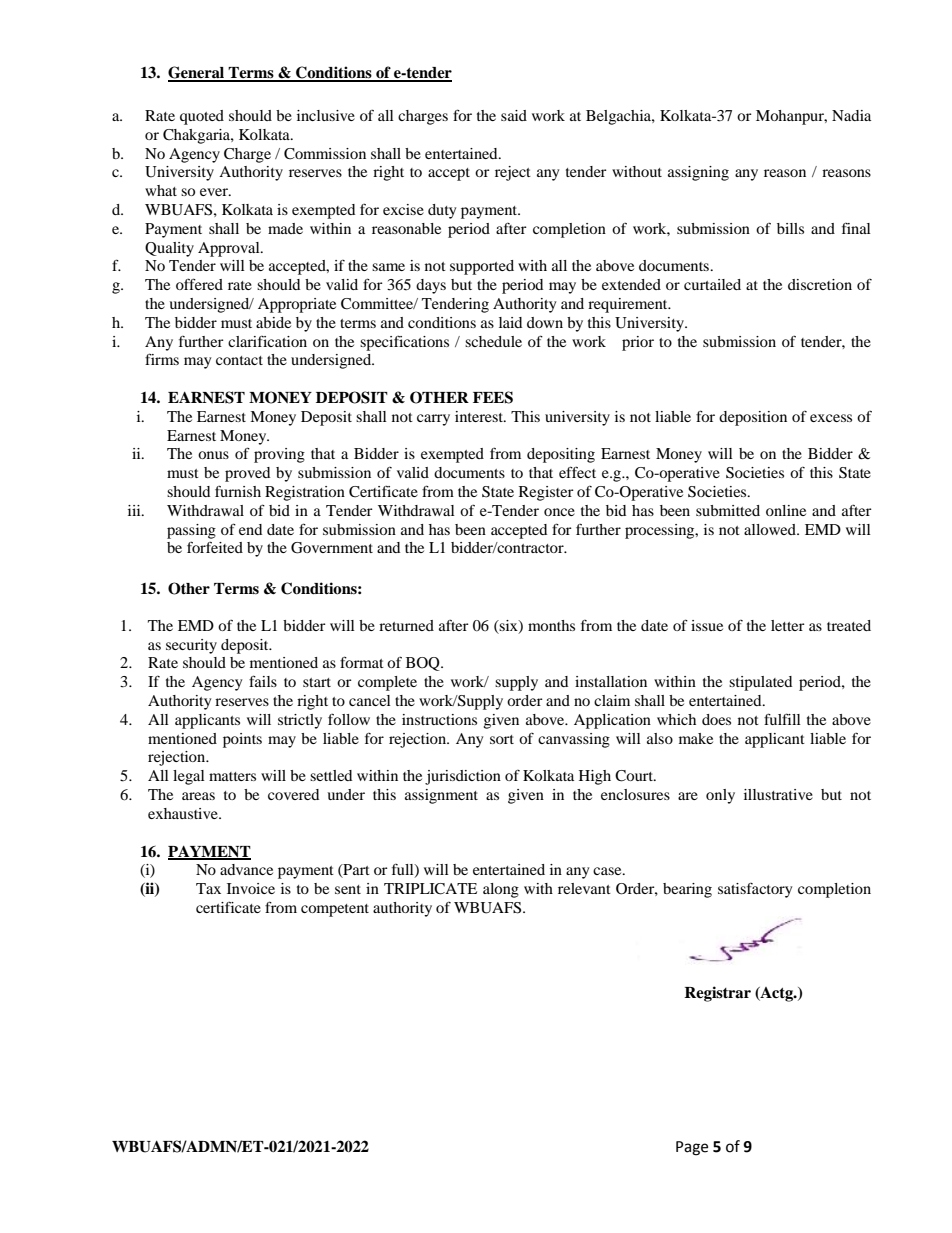 The image size is (952, 1233). What do you see at coordinates (851, 115) in the document?
I see `Nadia` at bounding box center [851, 115].
